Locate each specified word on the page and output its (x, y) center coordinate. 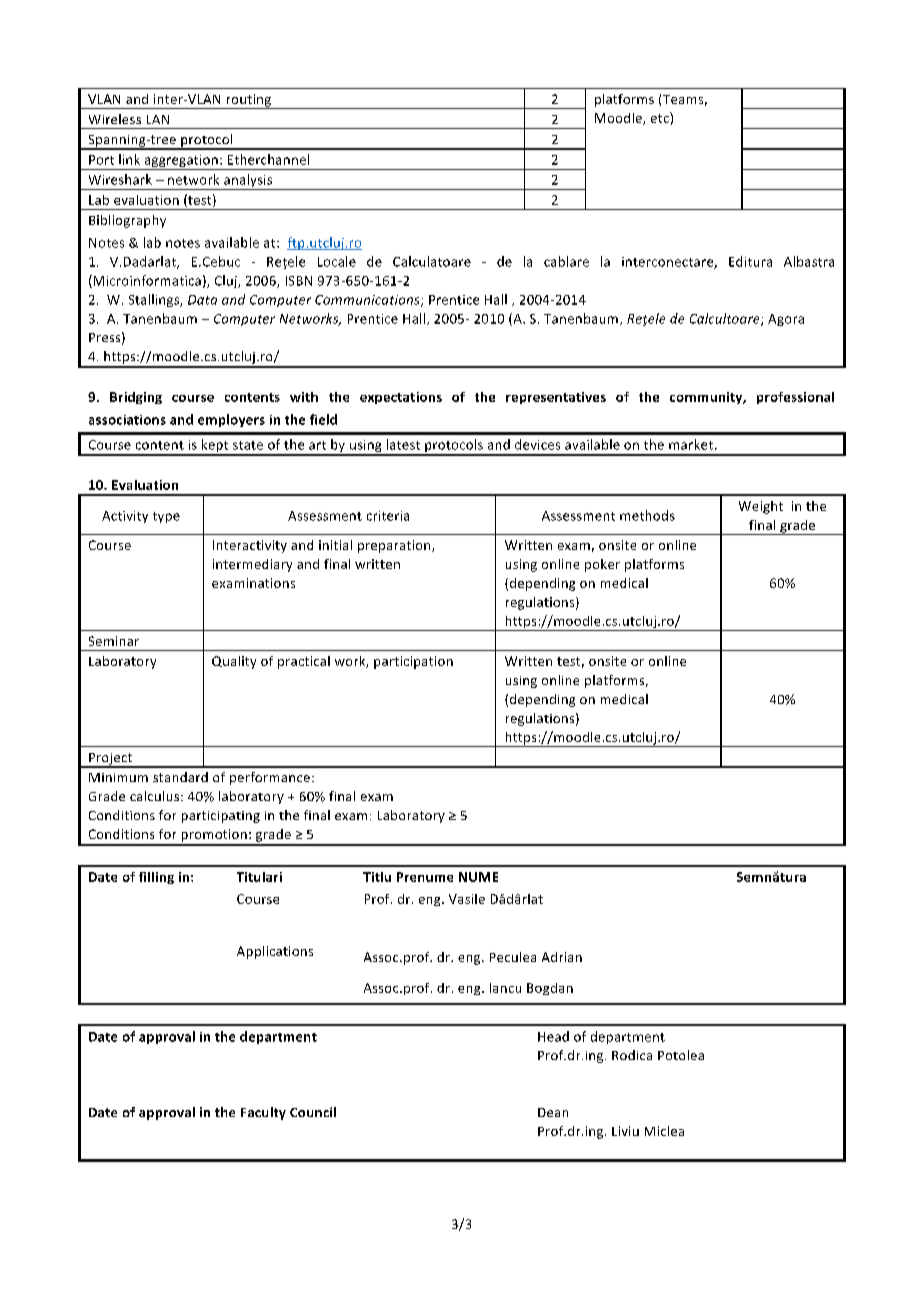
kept (215, 447)
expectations (401, 398)
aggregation (181, 162)
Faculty (263, 1113)
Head (553, 1036)
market (691, 444)
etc (661, 117)
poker (602, 565)
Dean (553, 1112)
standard (180, 777)
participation (413, 662)
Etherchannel (268, 159)
